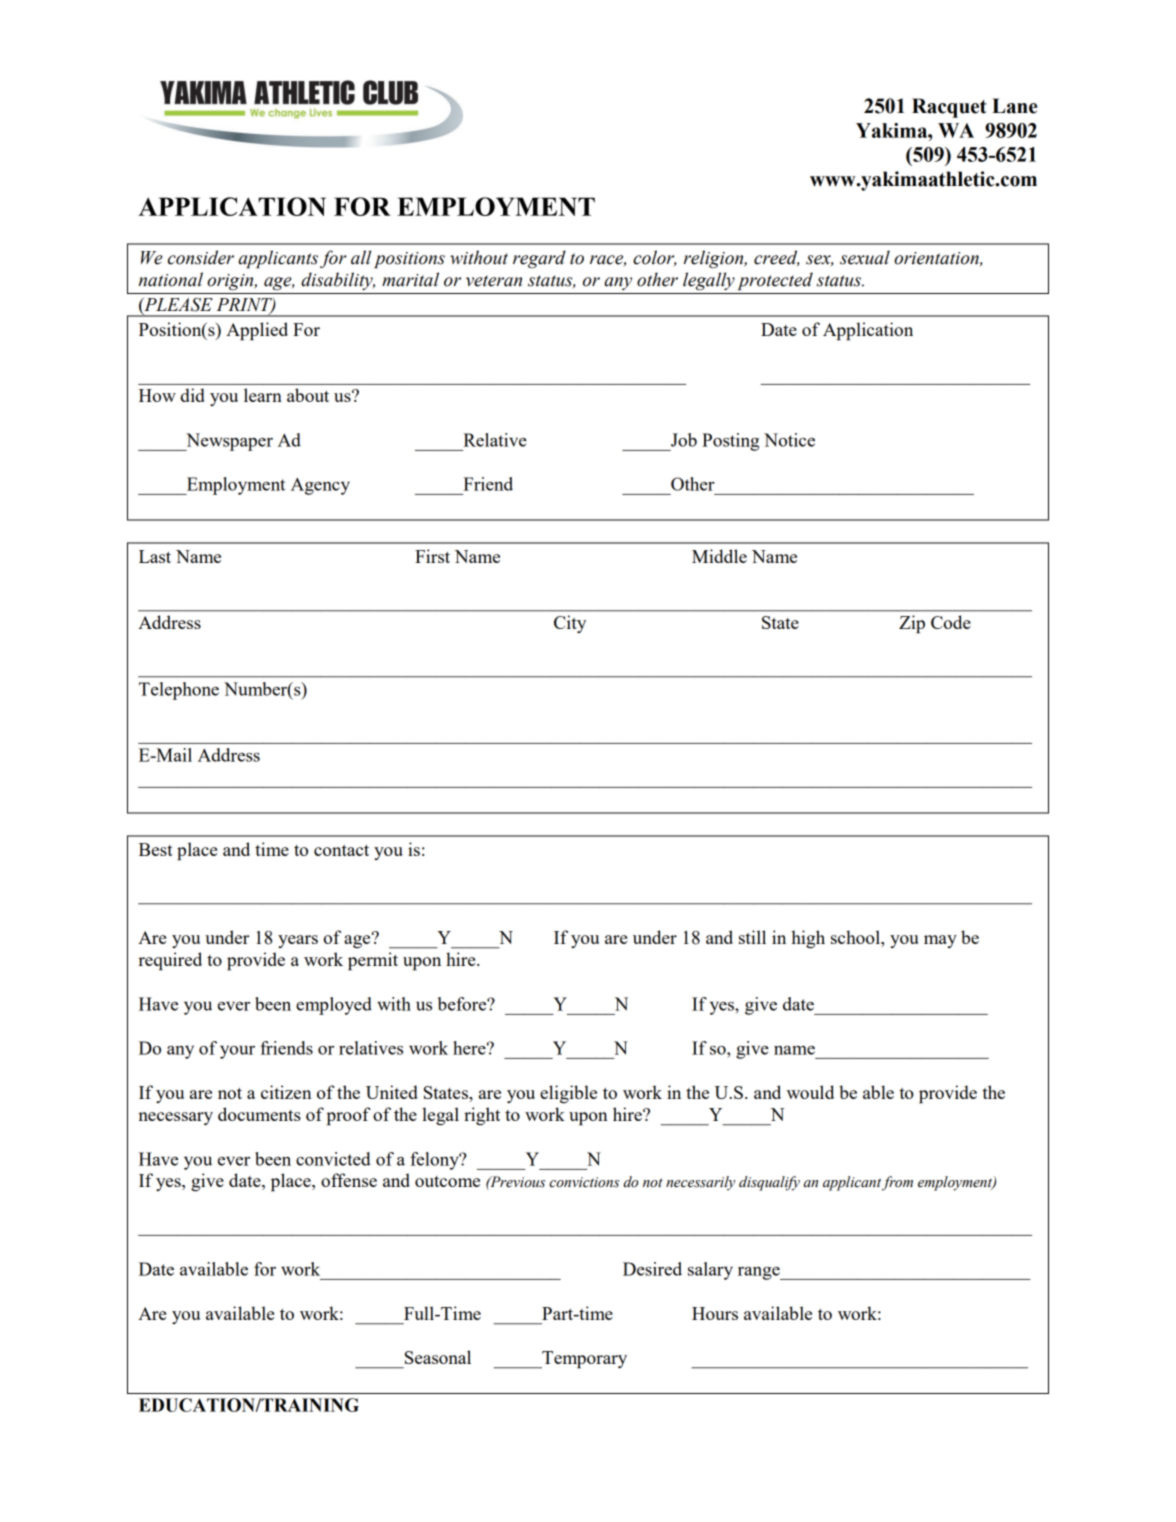 The height and width of the document is (1522, 1176). I want to click on eligible, so click(568, 1094).
